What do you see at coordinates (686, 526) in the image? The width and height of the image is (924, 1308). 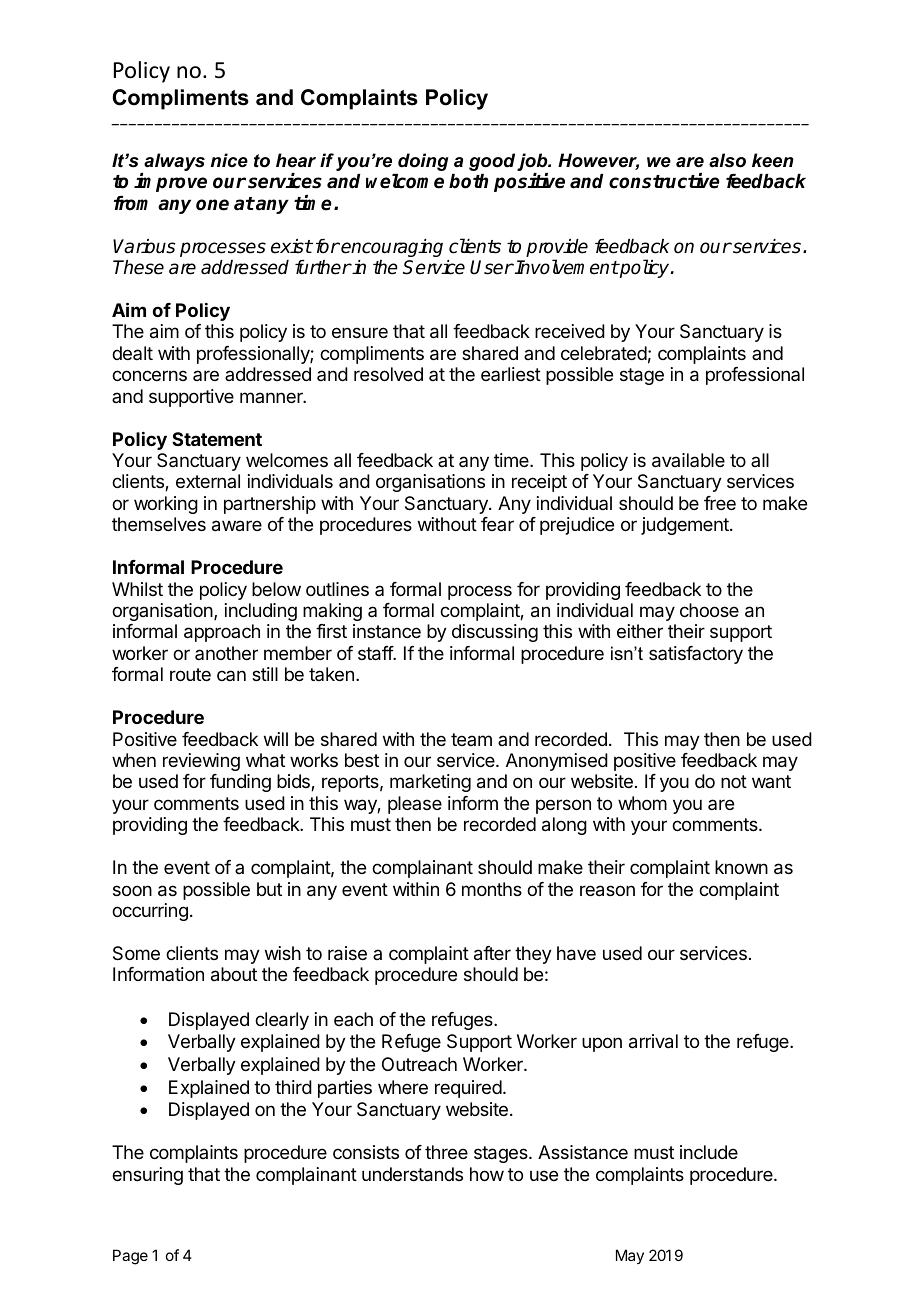 I see `judgement` at bounding box center [686, 526].
